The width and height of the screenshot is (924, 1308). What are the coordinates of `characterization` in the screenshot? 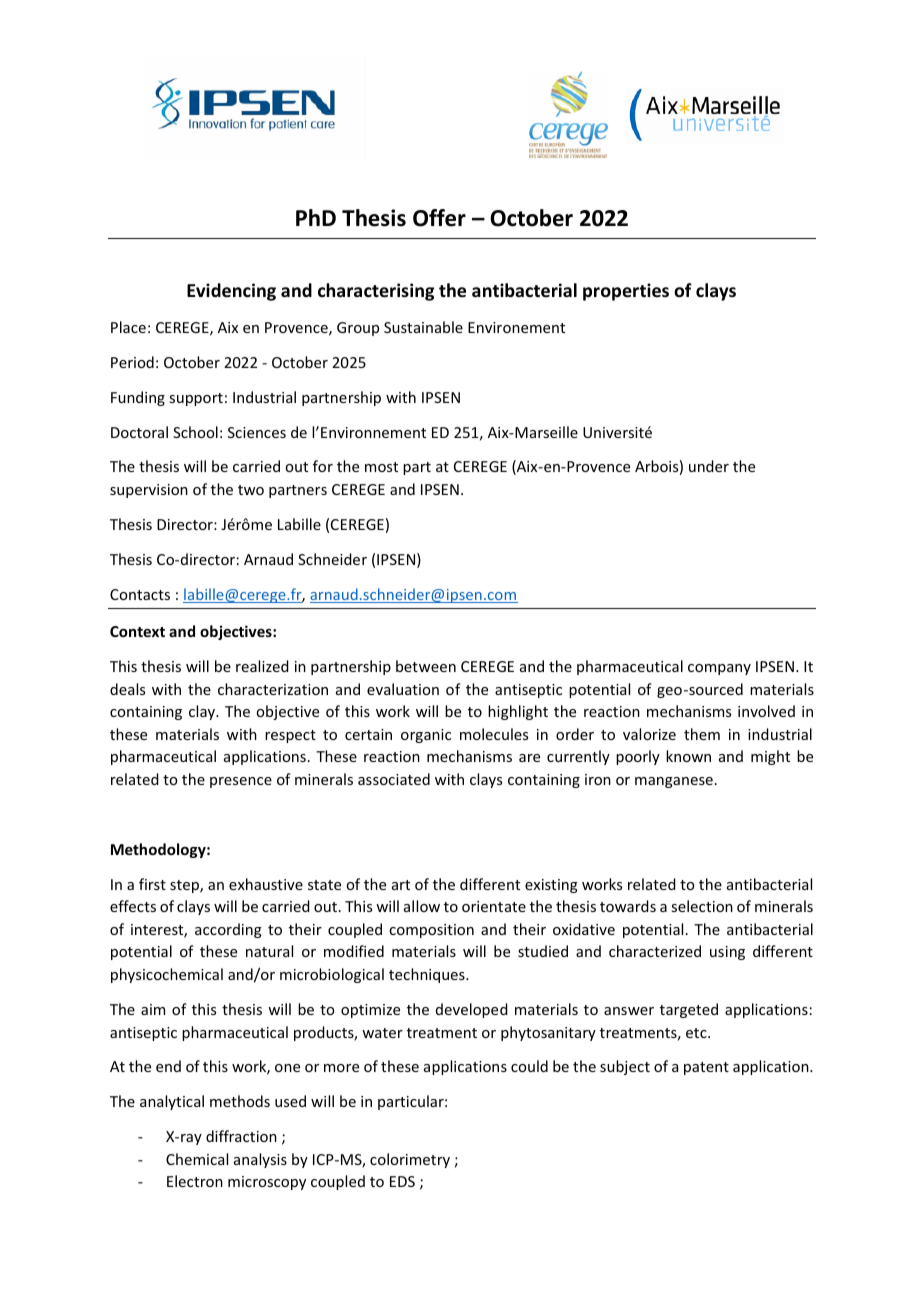 It's located at (273, 689).
